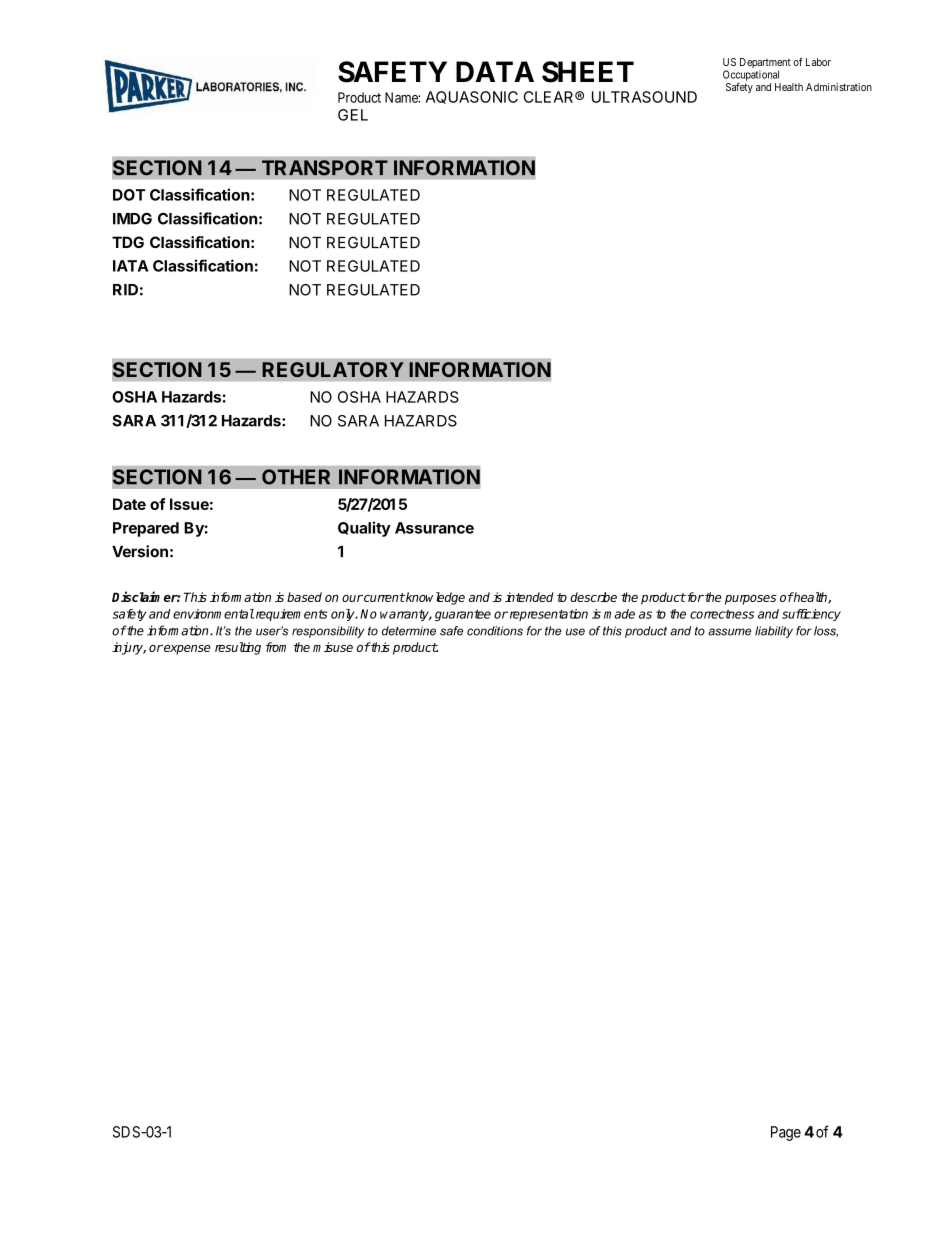 This screenshot has height=1233, width=952. I want to click on resulting, so click(238, 648).
